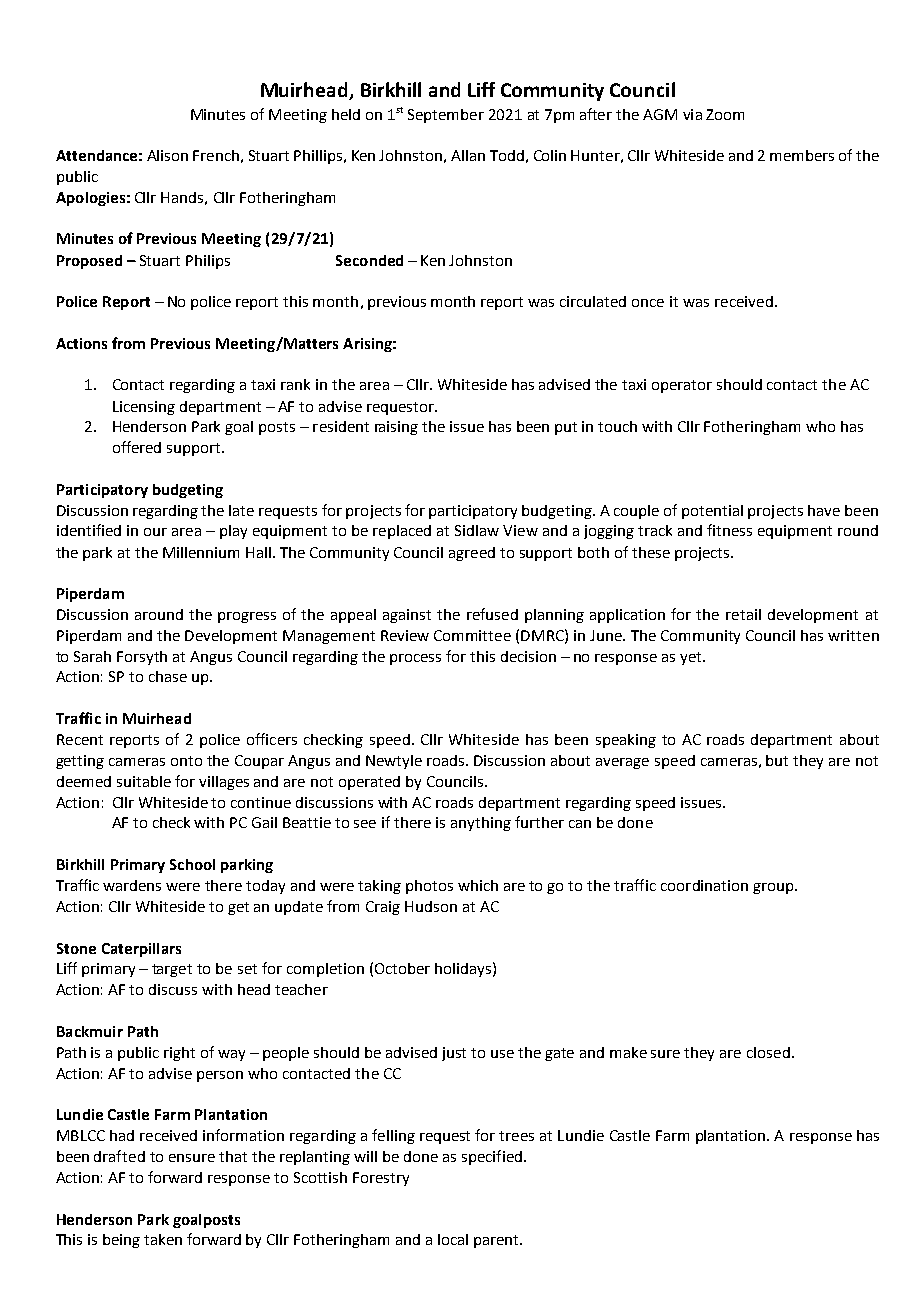 This image has height=1307, width=924. What do you see at coordinates (396, 428) in the image?
I see `raising` at bounding box center [396, 428].
